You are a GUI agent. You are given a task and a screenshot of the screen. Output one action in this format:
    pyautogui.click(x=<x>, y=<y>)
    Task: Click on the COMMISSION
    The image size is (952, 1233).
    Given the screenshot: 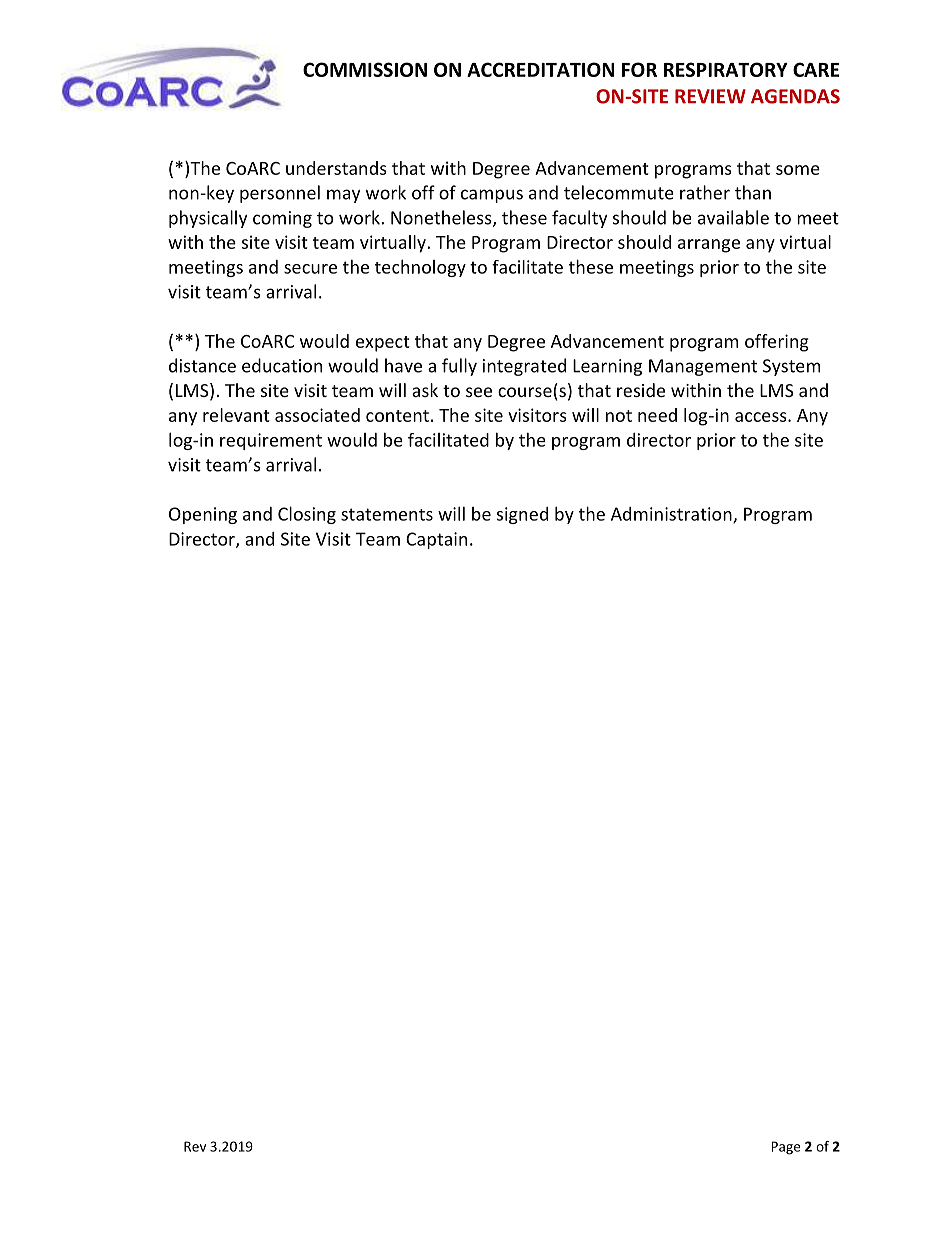 What is the action you would take?
    pyautogui.click(x=365, y=69)
